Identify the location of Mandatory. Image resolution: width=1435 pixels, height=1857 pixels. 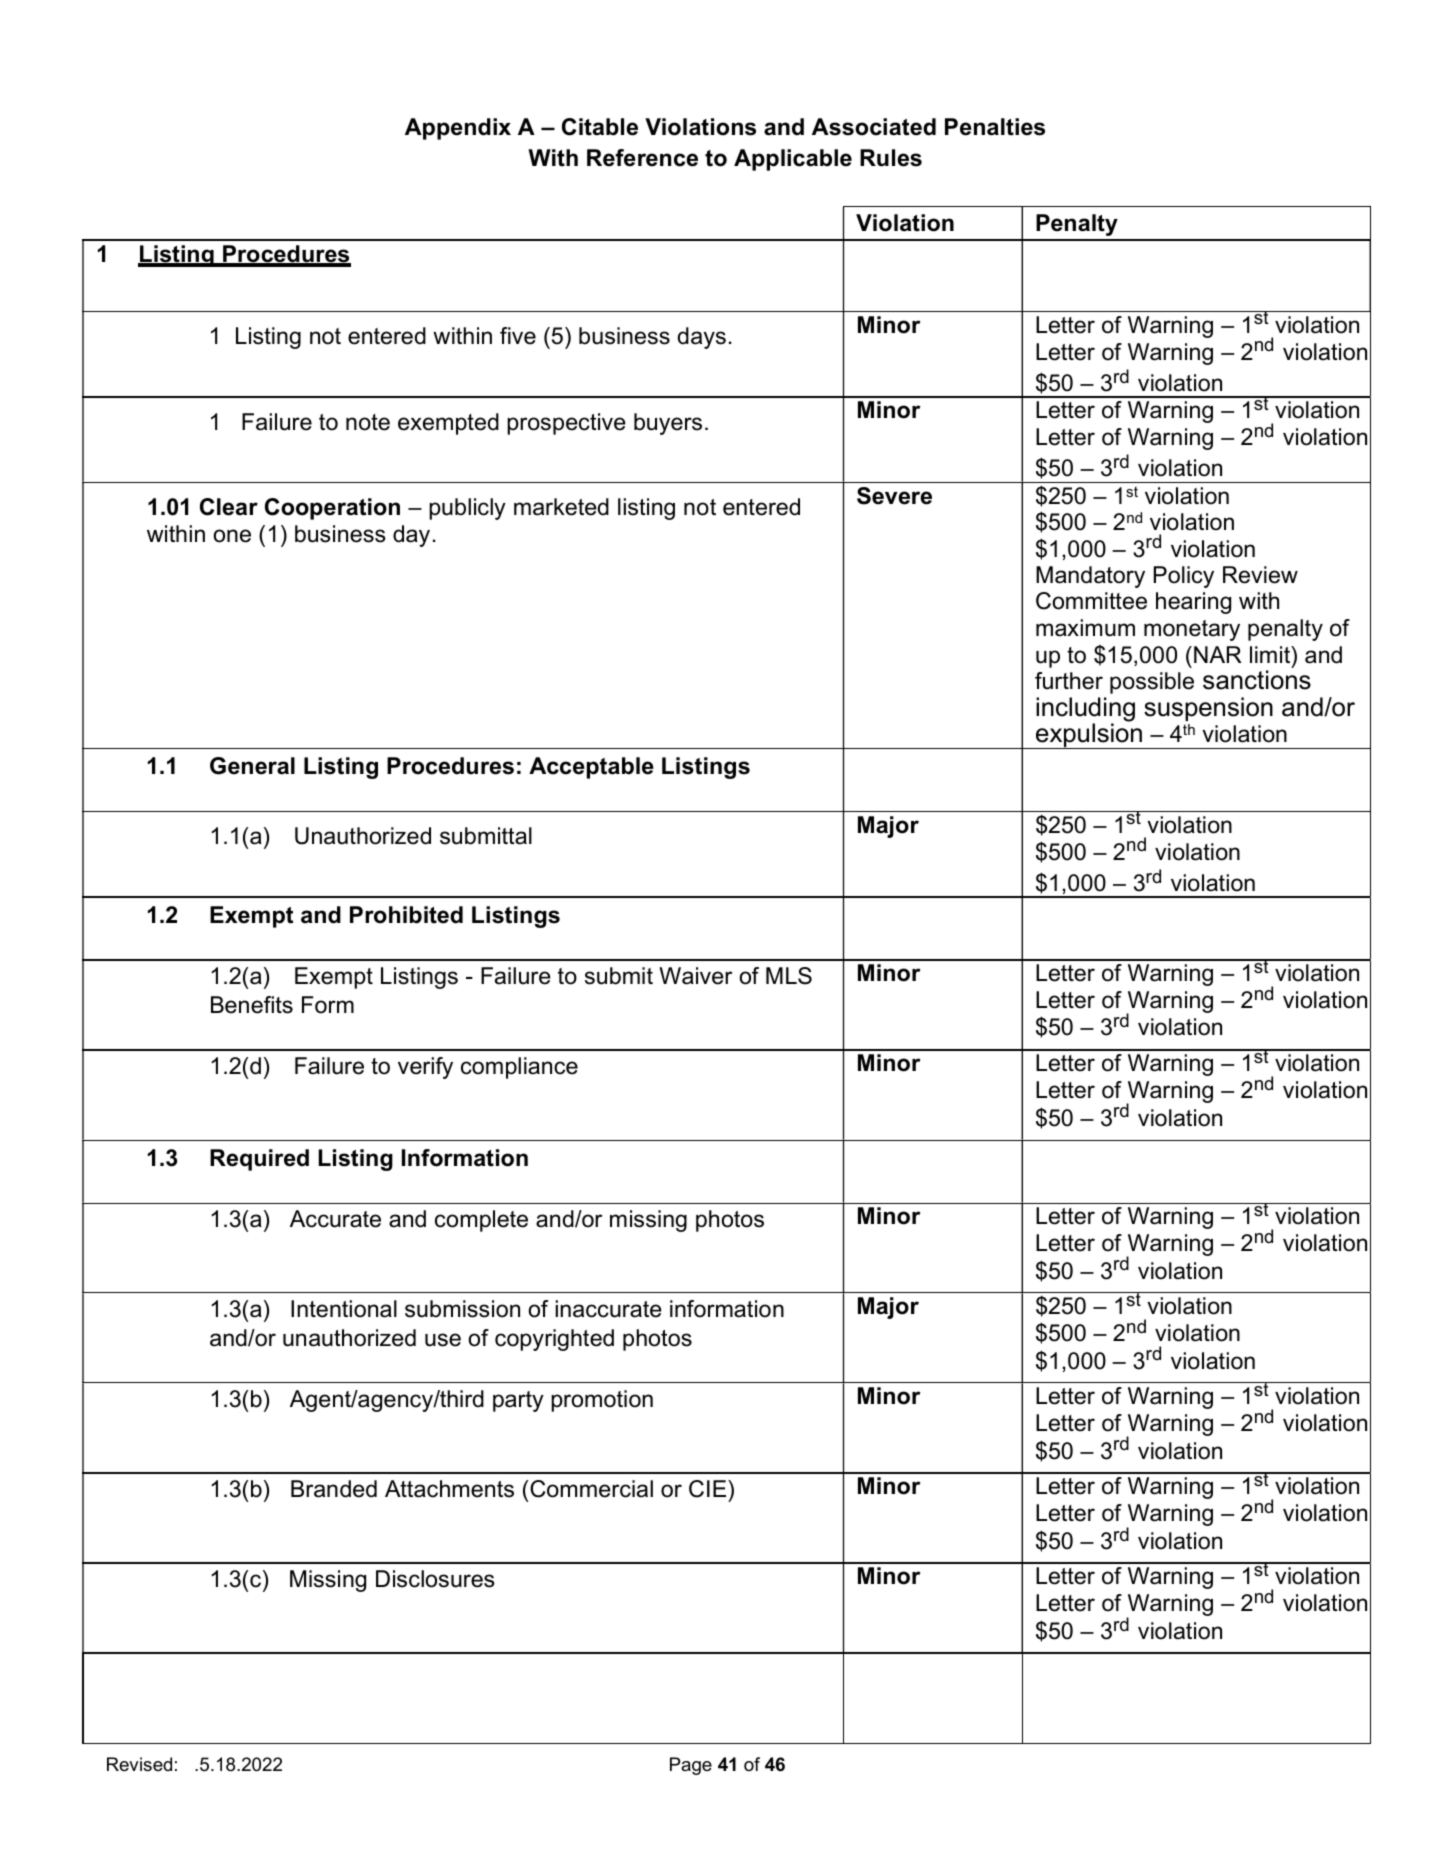
(1090, 577).
